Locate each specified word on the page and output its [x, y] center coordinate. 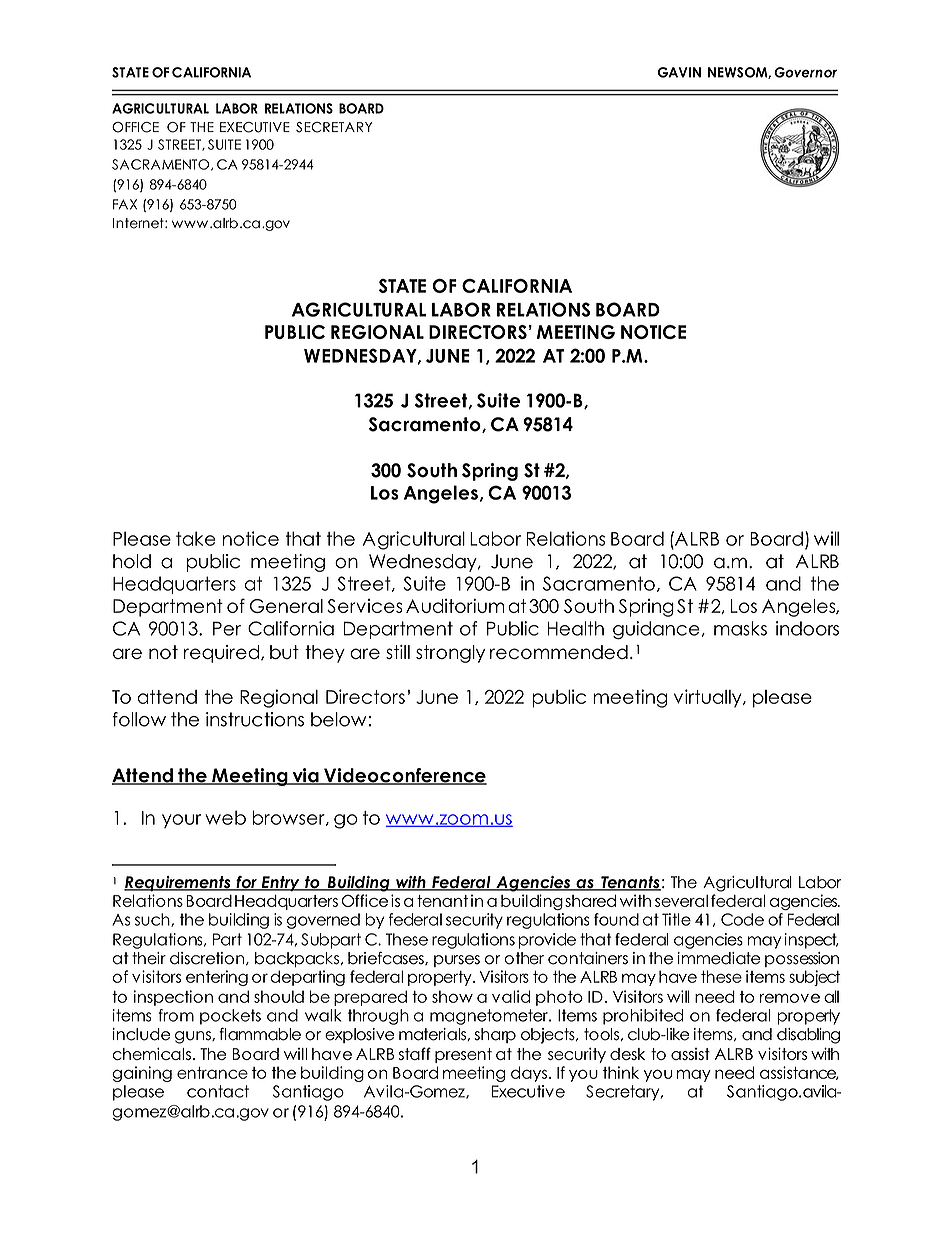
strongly [450, 654]
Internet [139, 223]
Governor [805, 72]
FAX [125, 204]
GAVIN [679, 72]
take [196, 538]
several [681, 901]
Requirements [178, 884]
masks [740, 628]
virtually [709, 698]
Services [364, 606]
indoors [807, 628]
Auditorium [455, 605]
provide [547, 941]
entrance [212, 1073]
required [221, 654]
